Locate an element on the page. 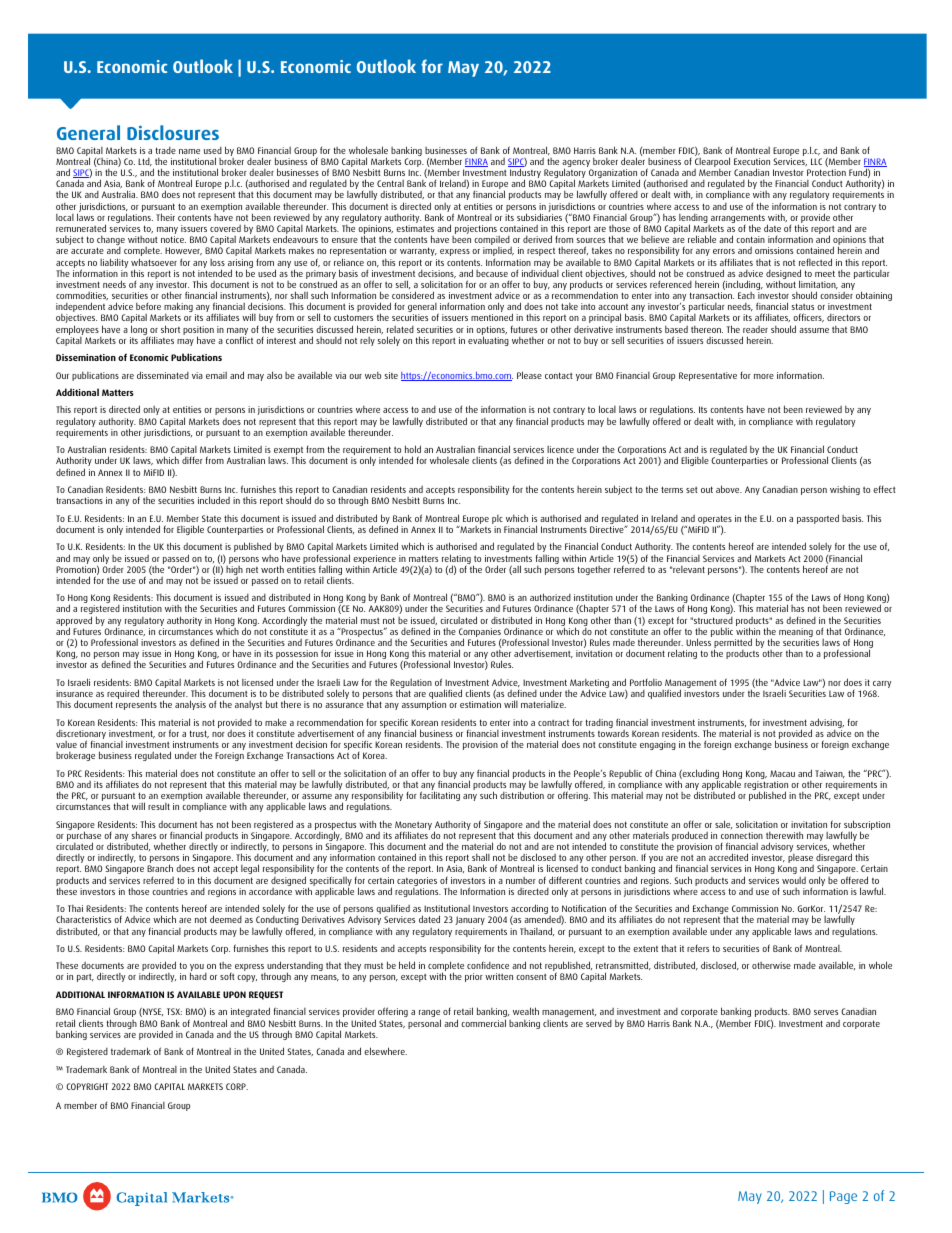 Image resolution: width=952 pixels, height=1233 pixels. deemed is located at coordinates (226, 919).
